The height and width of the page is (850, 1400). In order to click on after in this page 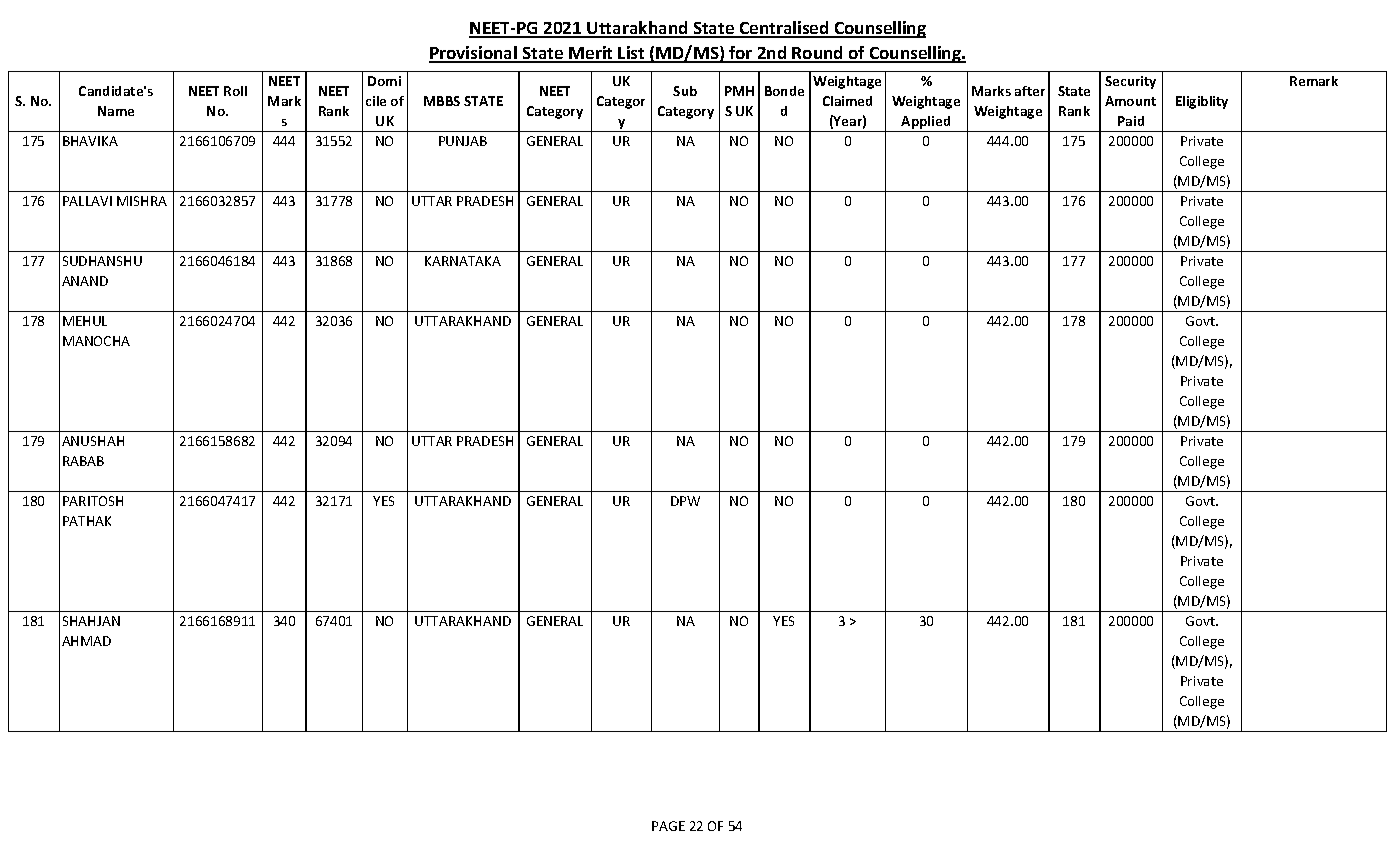, I will do `click(1030, 91)`.
